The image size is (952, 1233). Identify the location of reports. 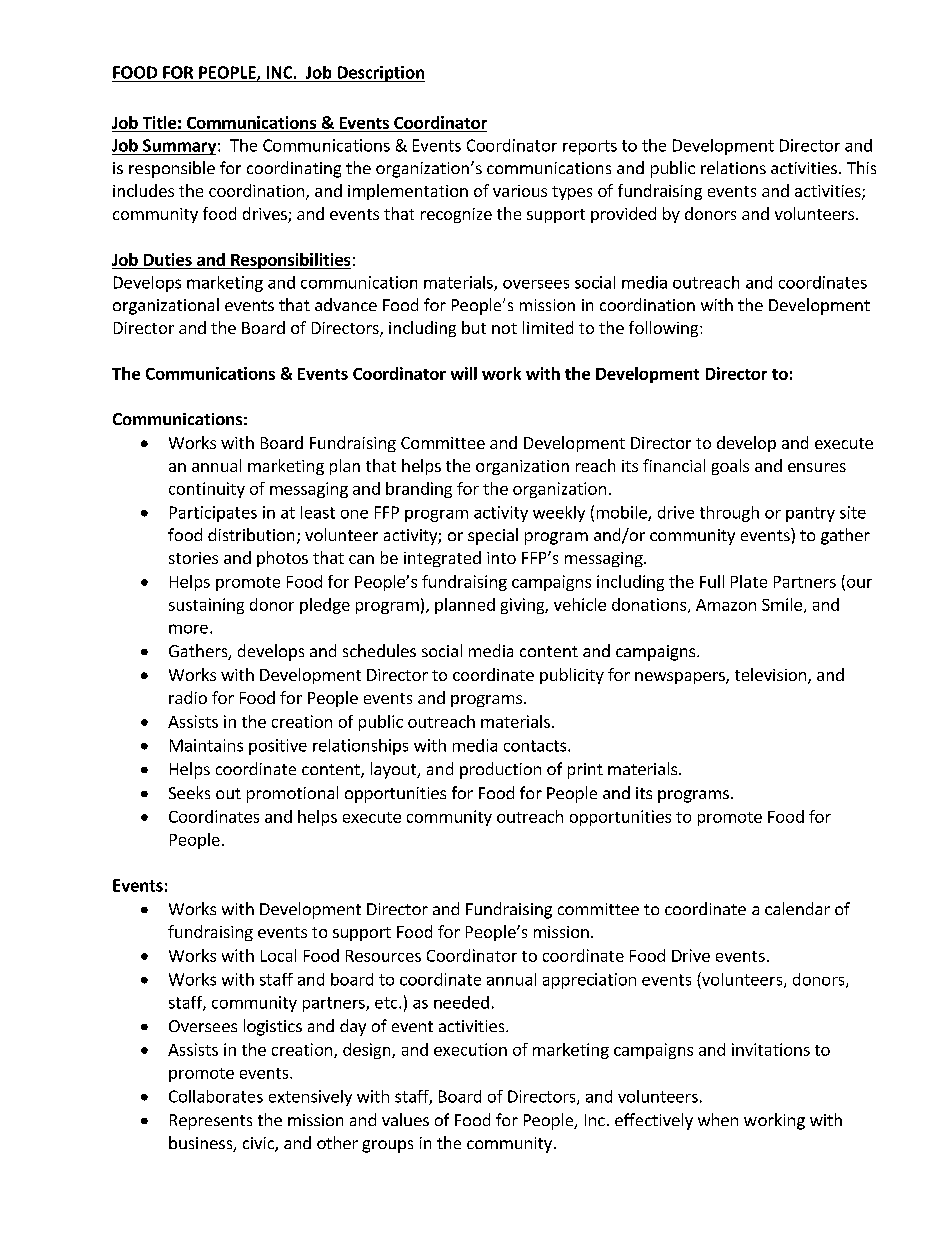
(590, 147).
